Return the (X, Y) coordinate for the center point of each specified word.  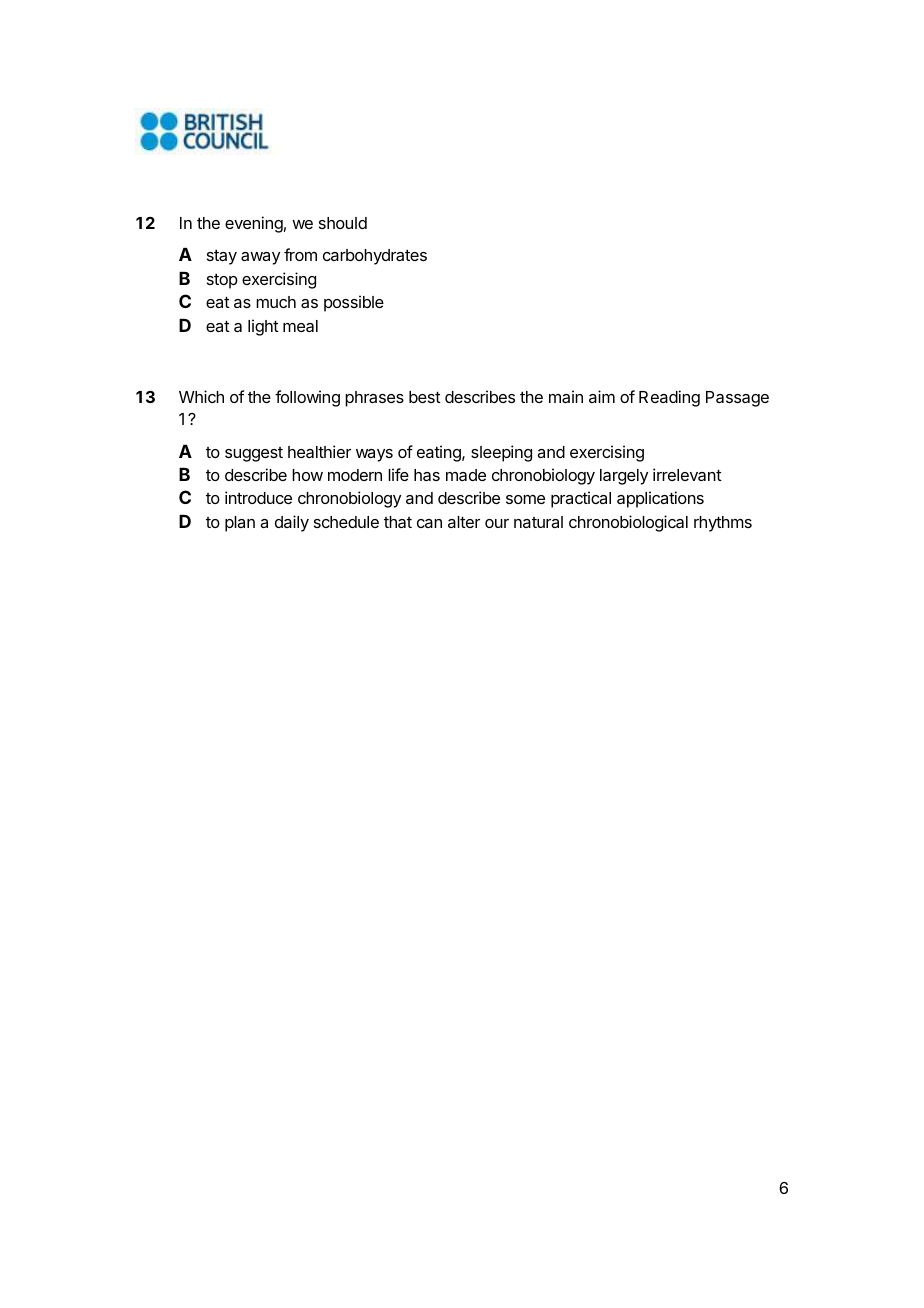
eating (440, 453)
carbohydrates (375, 257)
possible (354, 303)
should (343, 223)
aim (602, 396)
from (300, 254)
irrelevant (687, 474)
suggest (254, 454)
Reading (669, 398)
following (307, 398)
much (276, 302)
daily (292, 523)
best (425, 397)
